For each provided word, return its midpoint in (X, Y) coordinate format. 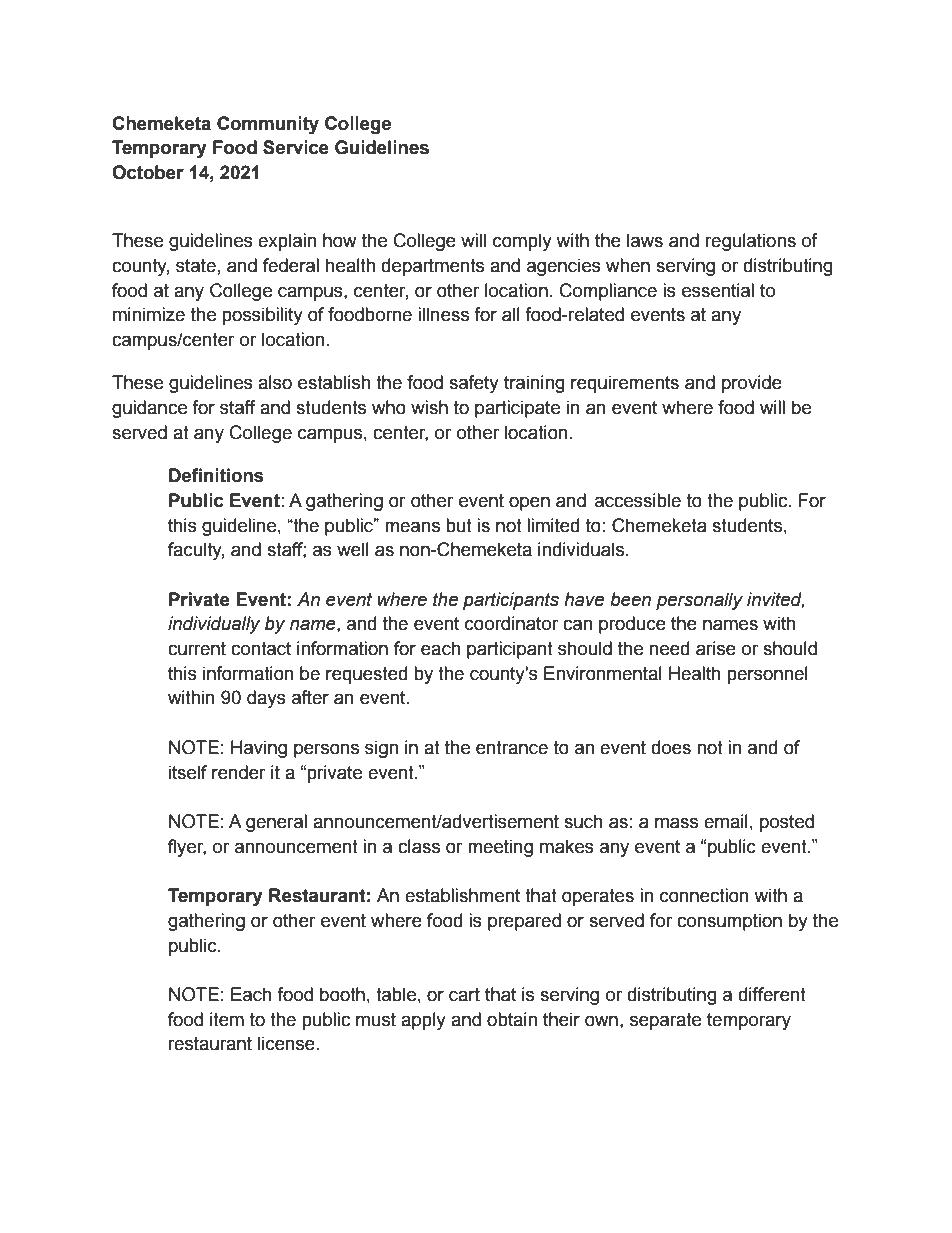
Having (259, 749)
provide (752, 384)
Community (268, 125)
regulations (751, 242)
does (671, 747)
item (227, 1019)
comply (522, 242)
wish (429, 407)
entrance (512, 748)
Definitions (216, 475)
